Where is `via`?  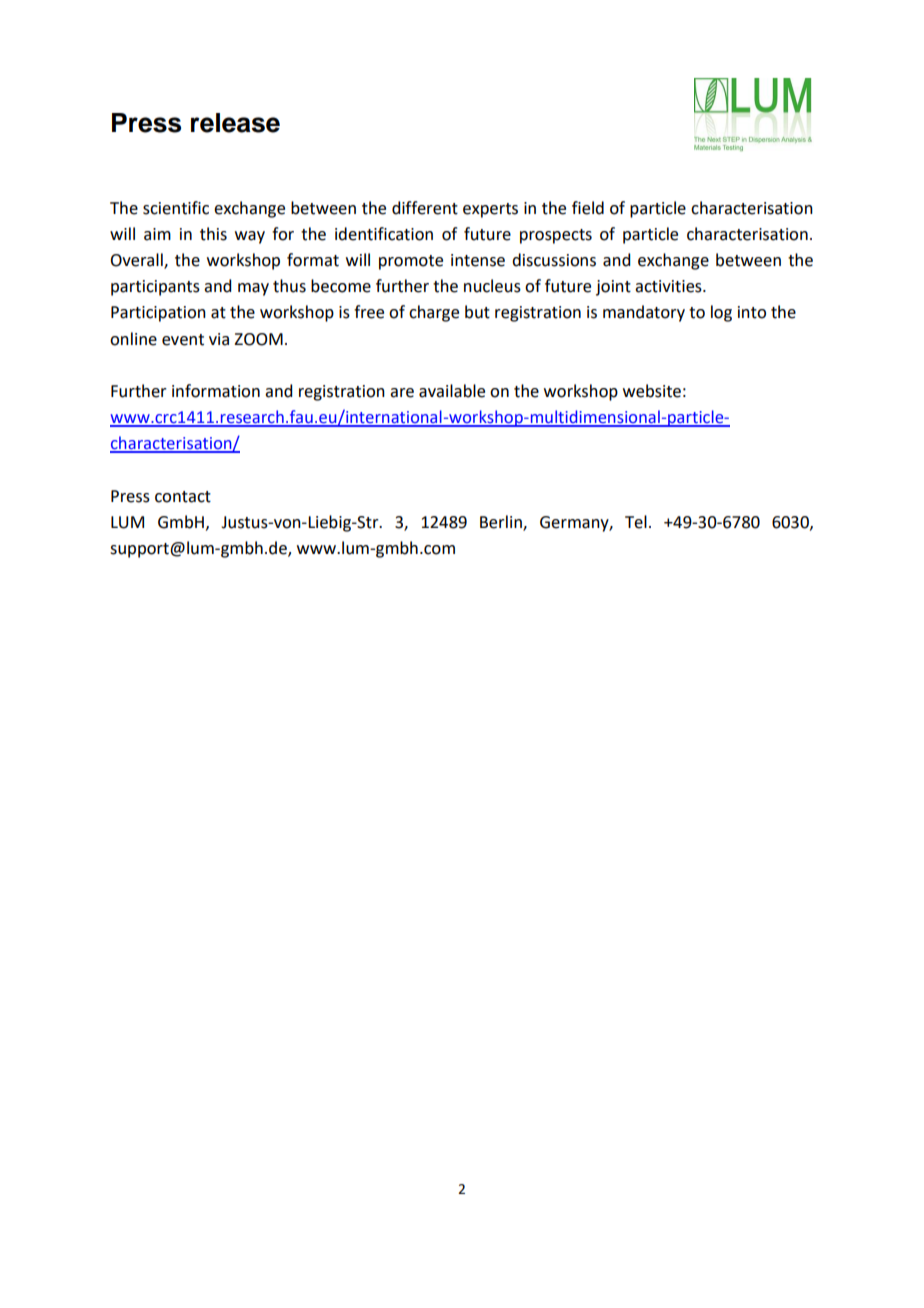 via is located at coordinates (219, 339).
